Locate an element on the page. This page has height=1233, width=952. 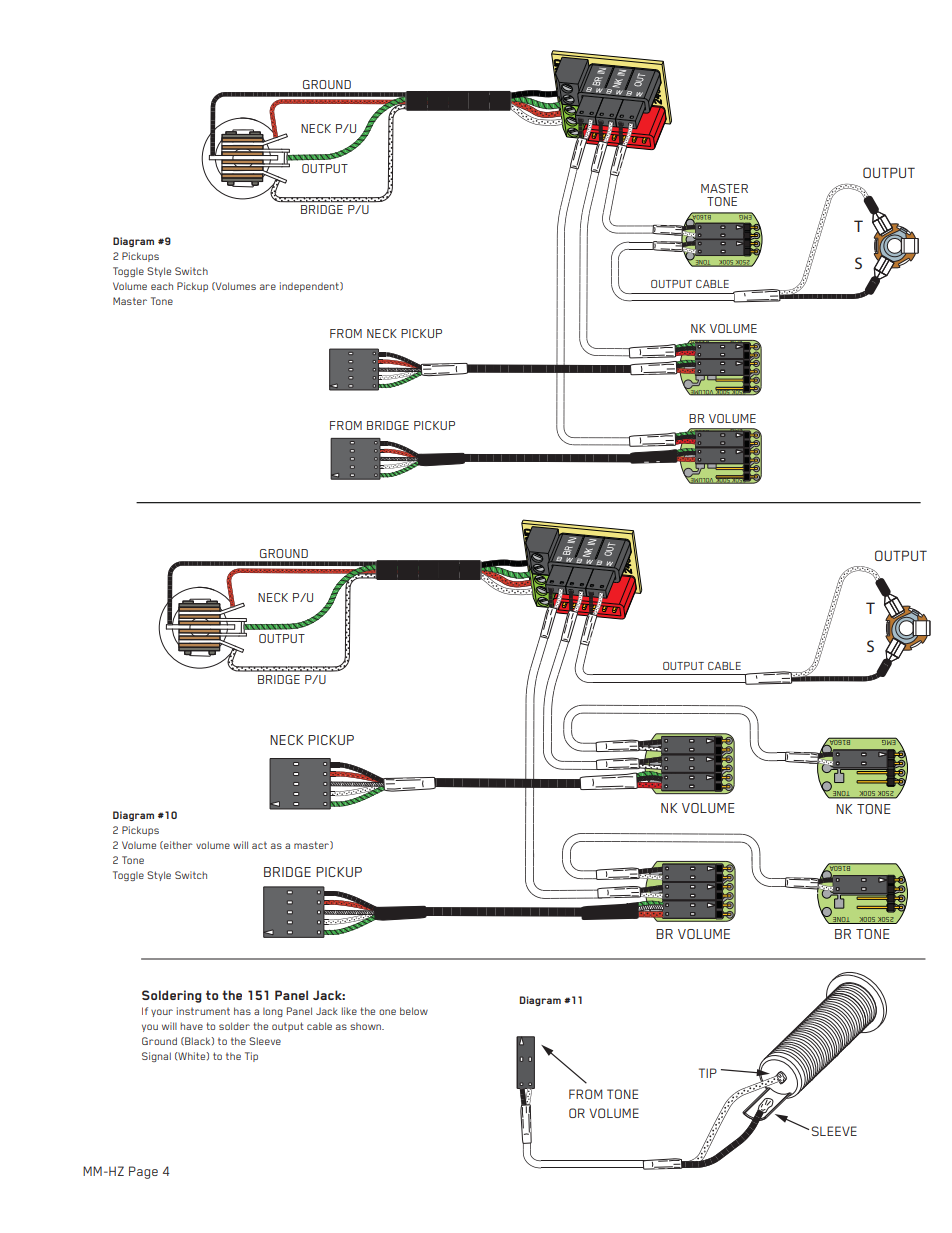
below is located at coordinates (414, 1011).
